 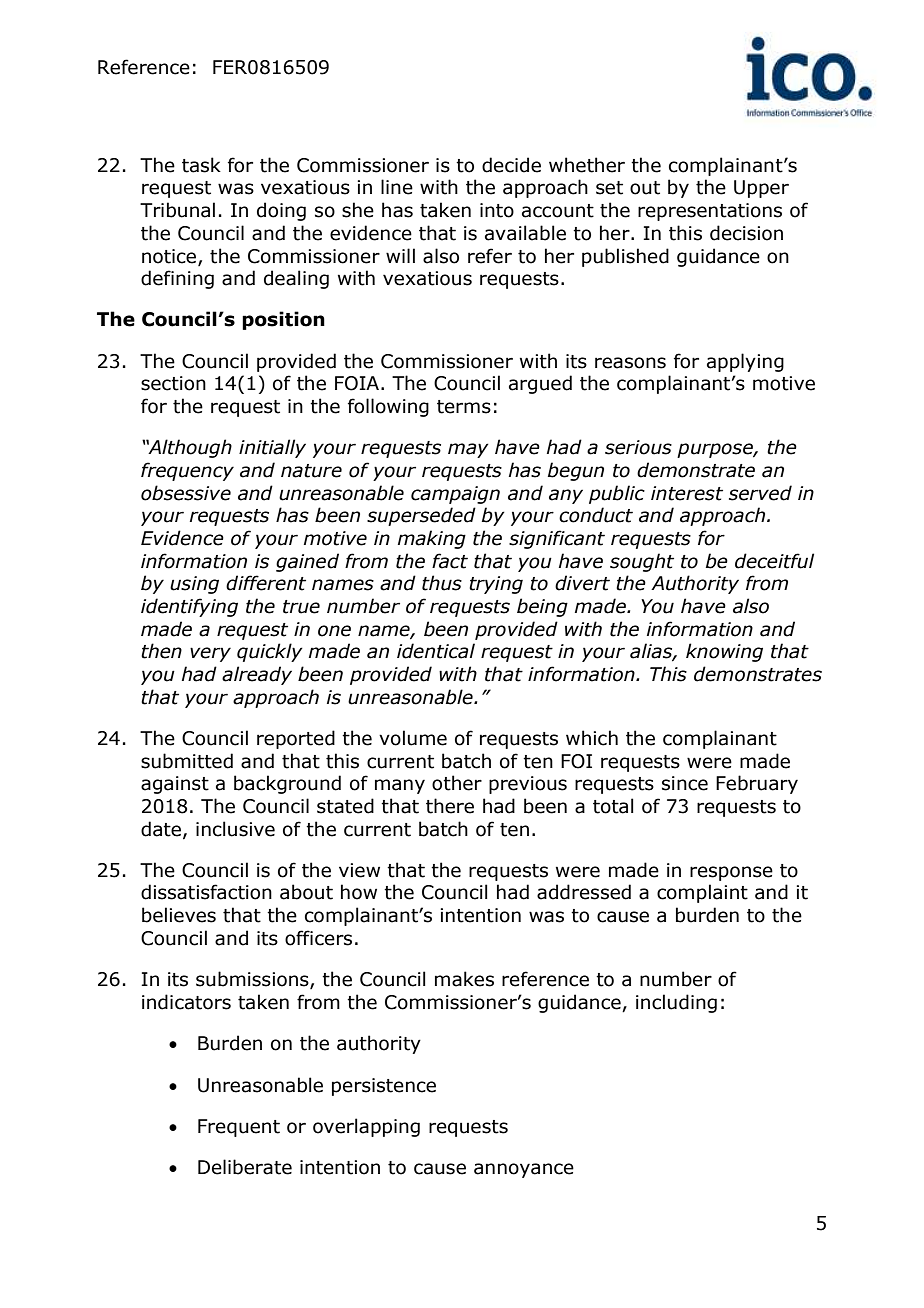 What do you see at coordinates (239, 1128) in the screenshot?
I see `Frequent` at bounding box center [239, 1128].
